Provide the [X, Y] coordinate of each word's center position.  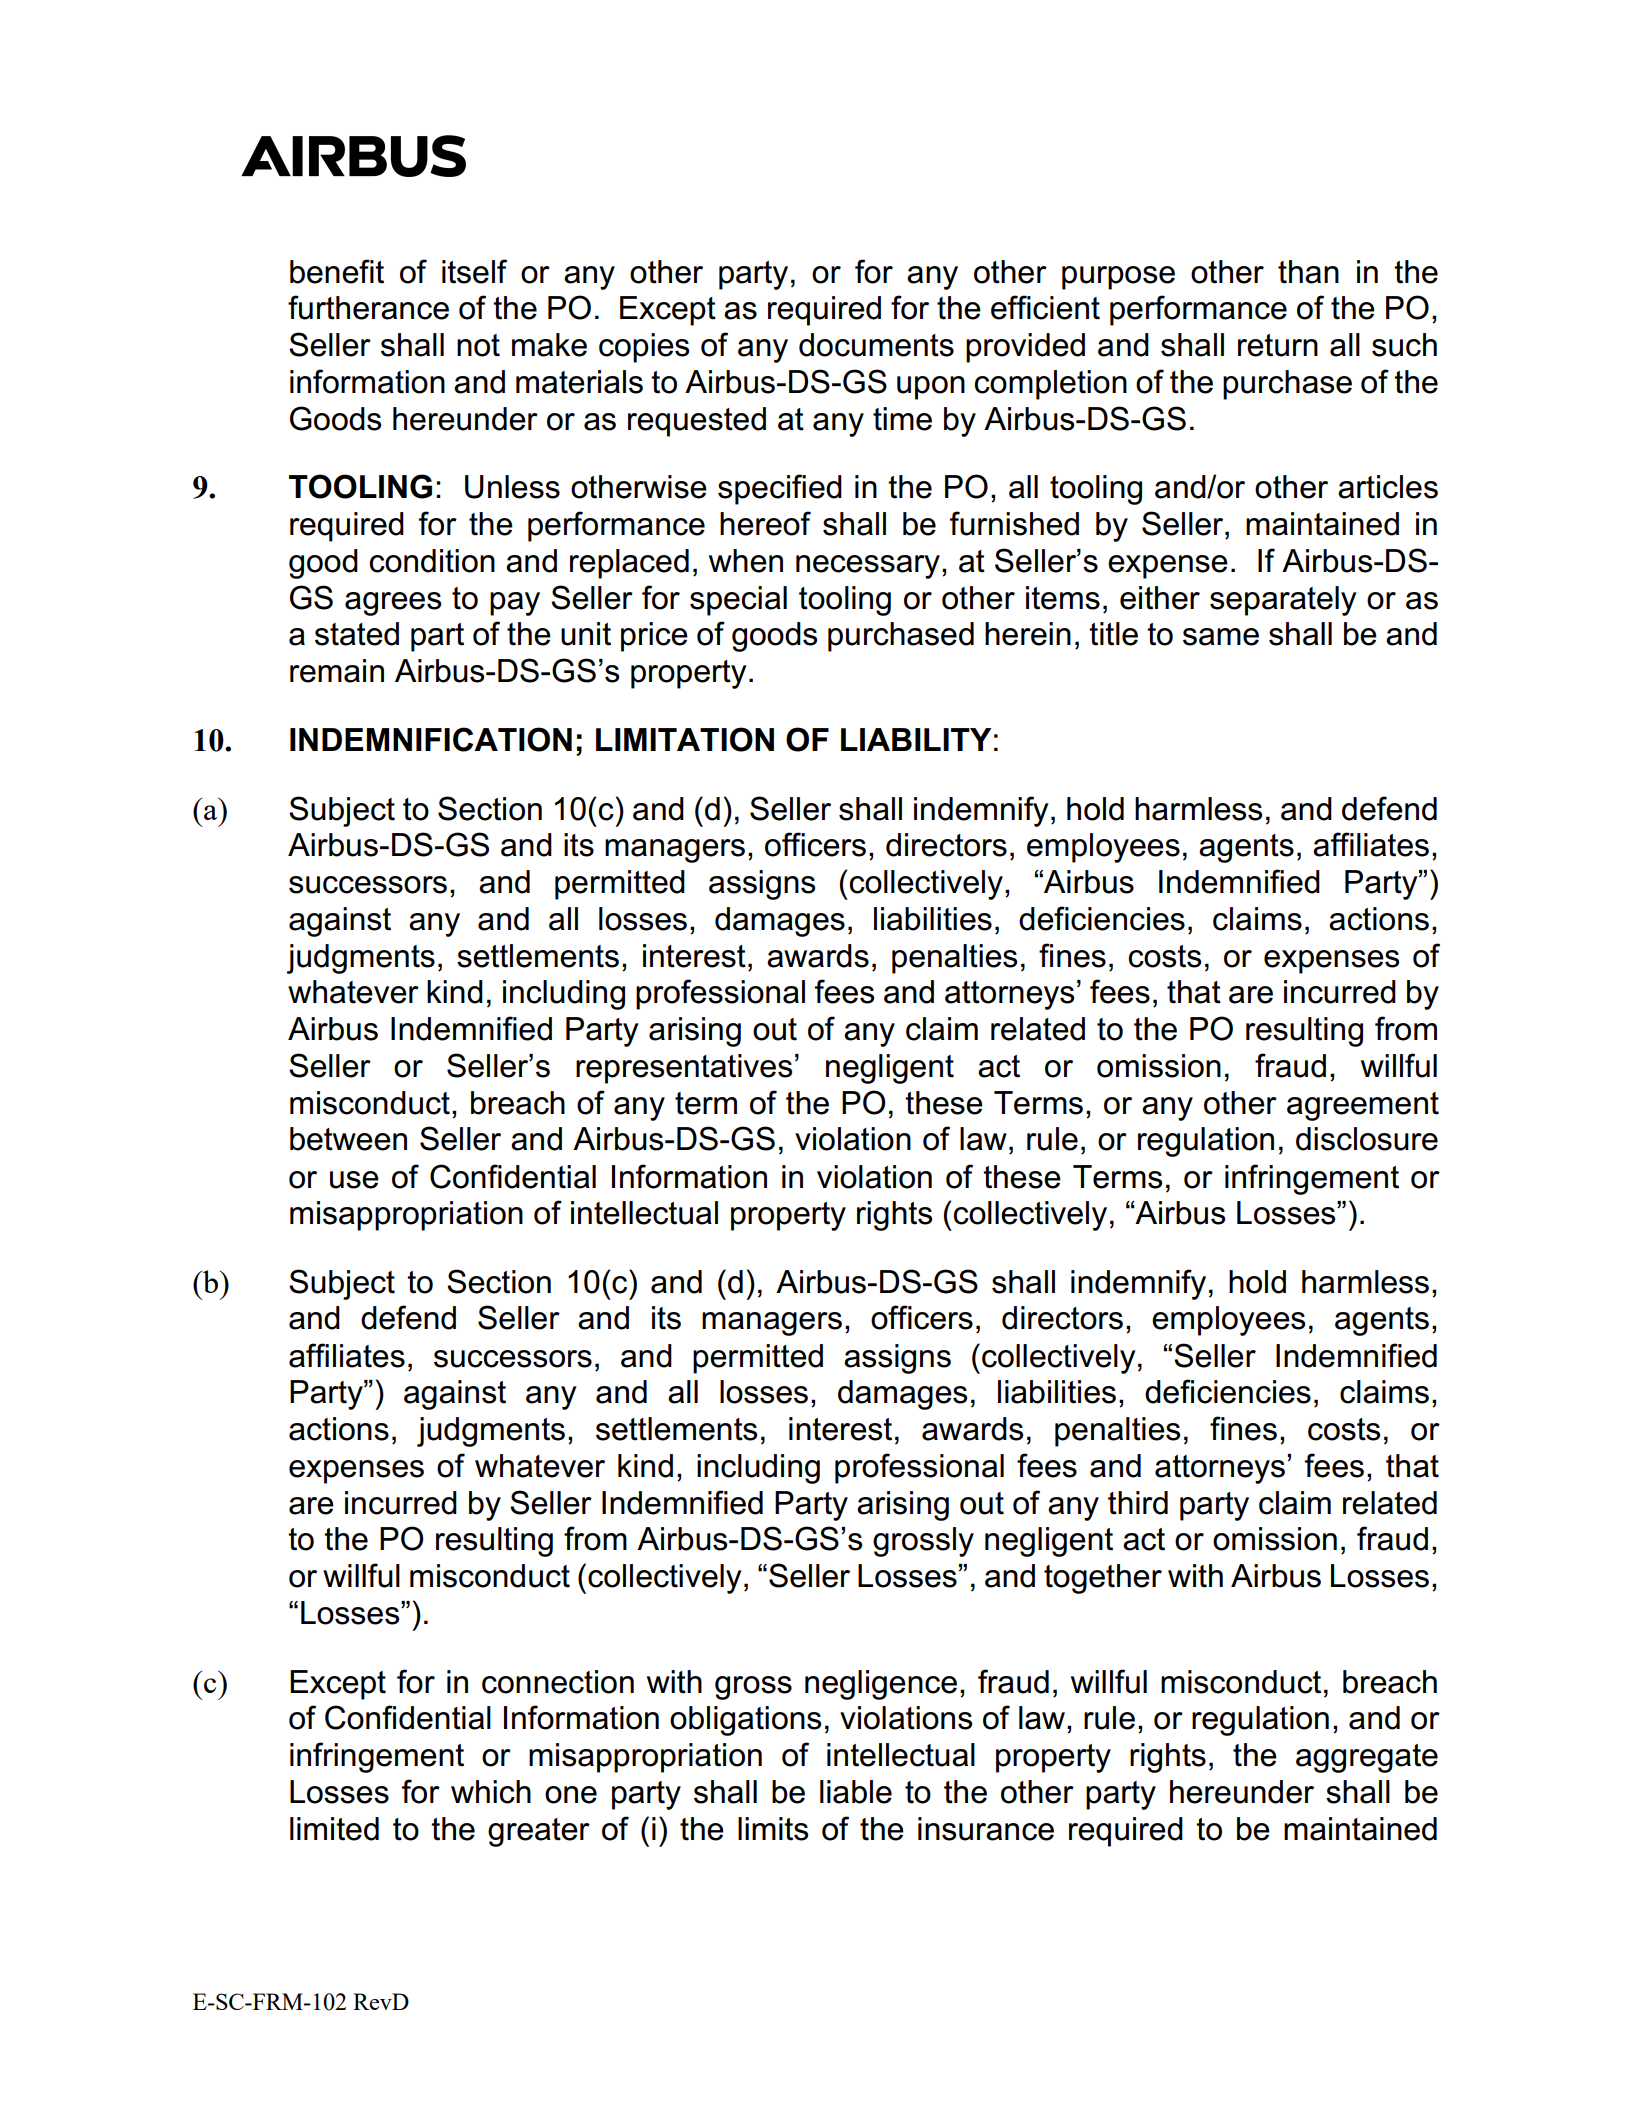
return [1278, 345]
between [348, 1139]
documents [876, 345]
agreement [1363, 1106]
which [491, 1792]
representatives [684, 1069]
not [478, 345]
